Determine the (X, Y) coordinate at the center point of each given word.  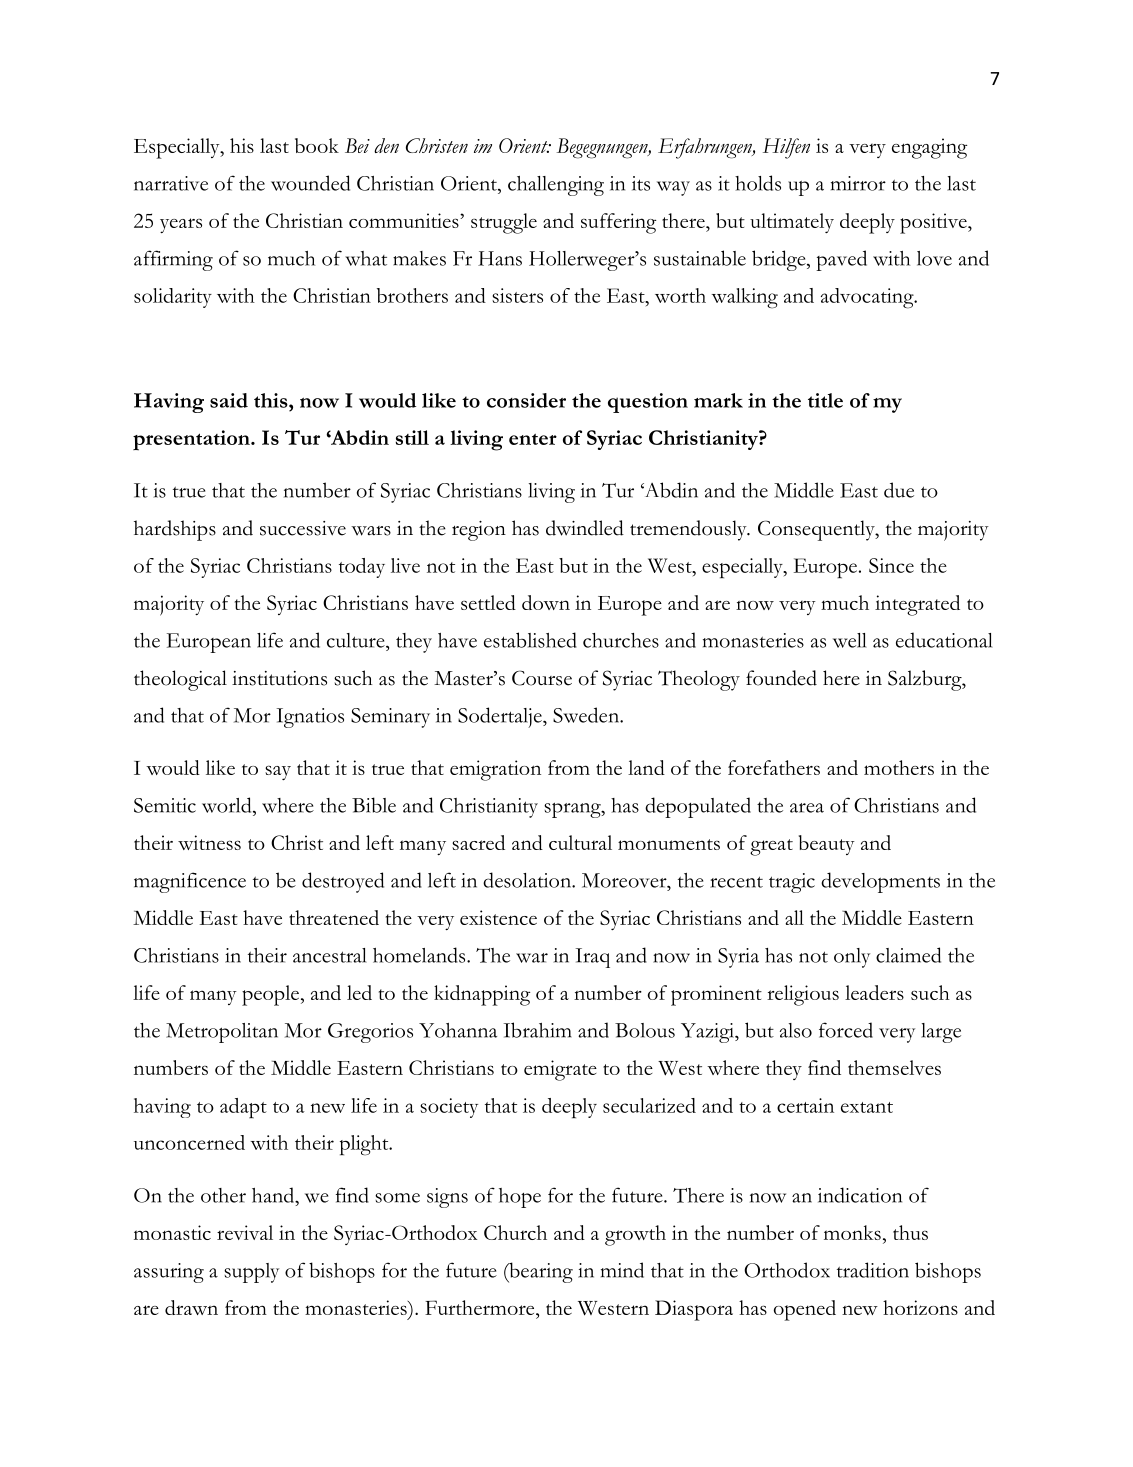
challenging (556, 186)
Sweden (587, 715)
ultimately (792, 223)
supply (251, 1273)
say (278, 772)
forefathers (774, 767)
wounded (310, 183)
